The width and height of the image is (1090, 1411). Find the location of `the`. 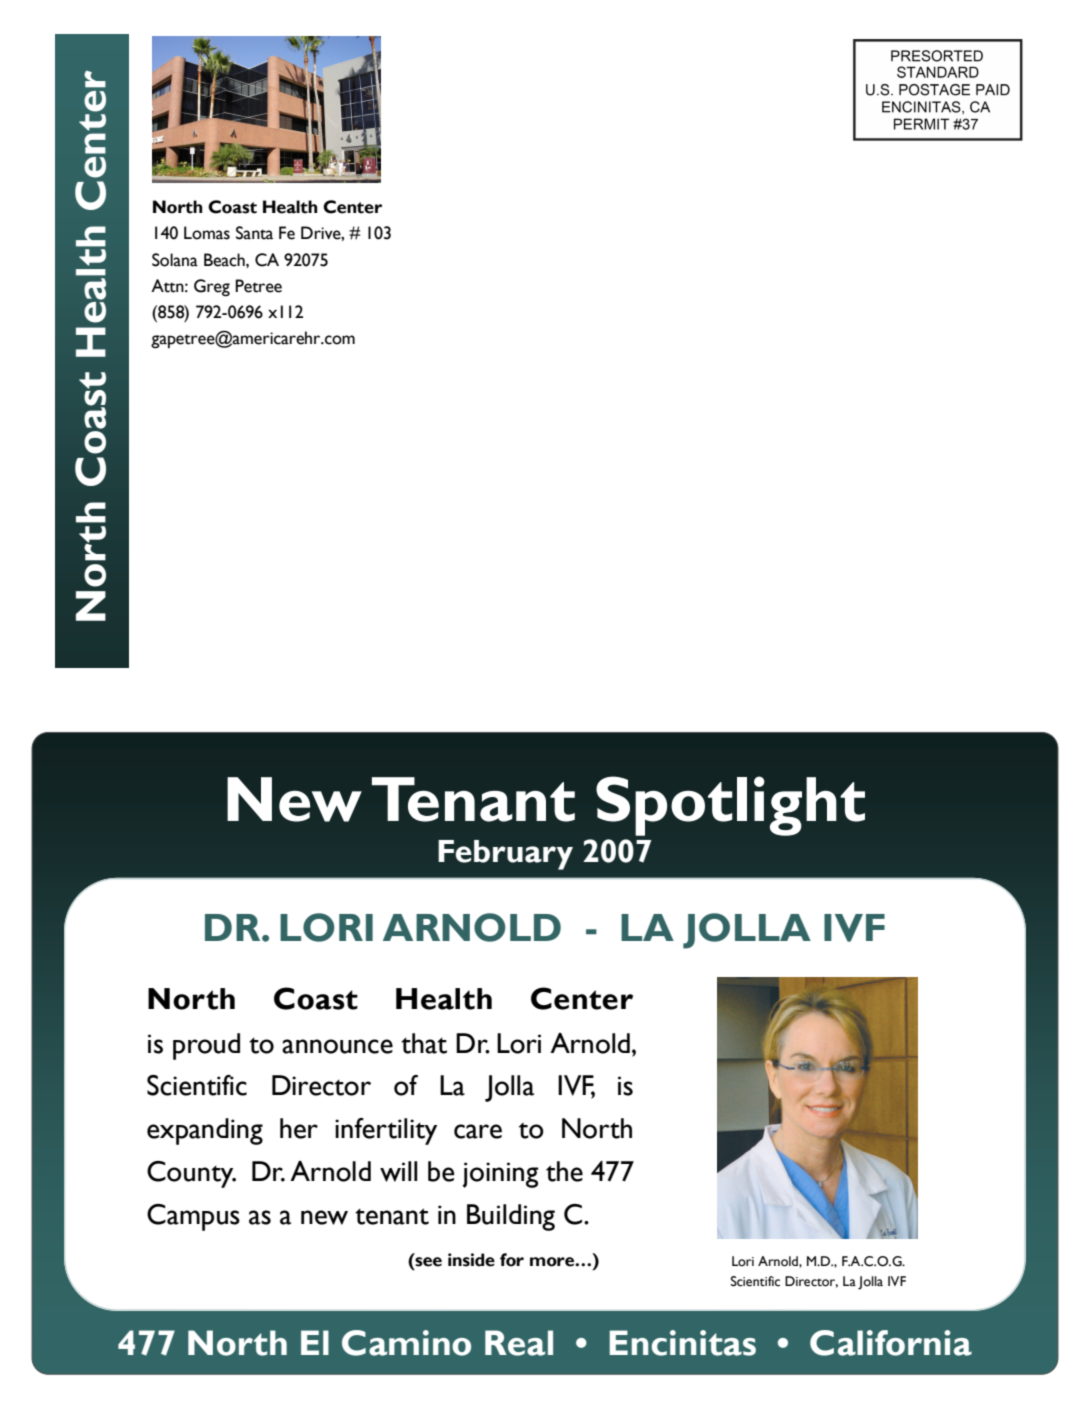

the is located at coordinates (564, 1171).
